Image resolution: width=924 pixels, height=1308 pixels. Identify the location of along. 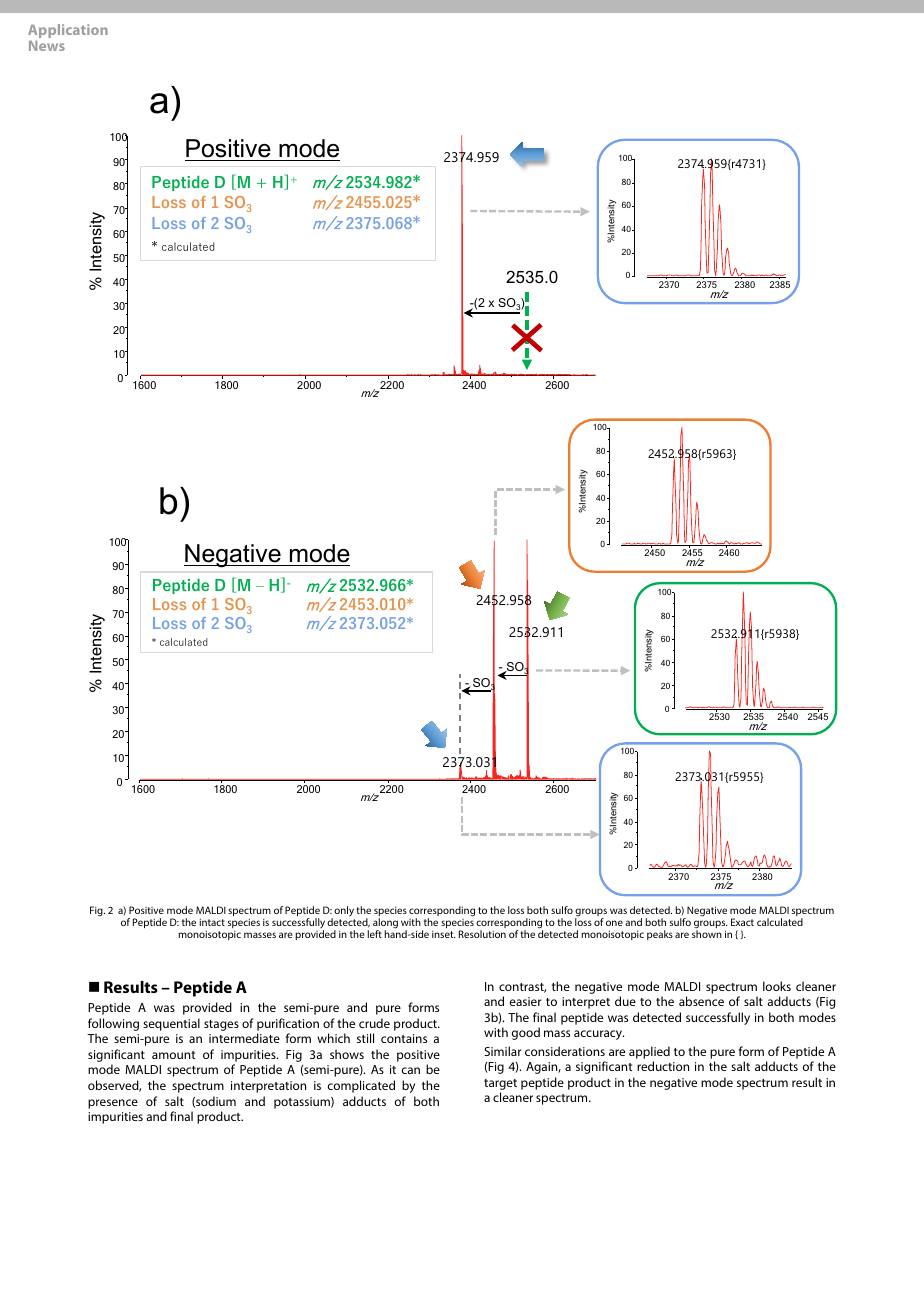
(385, 924).
